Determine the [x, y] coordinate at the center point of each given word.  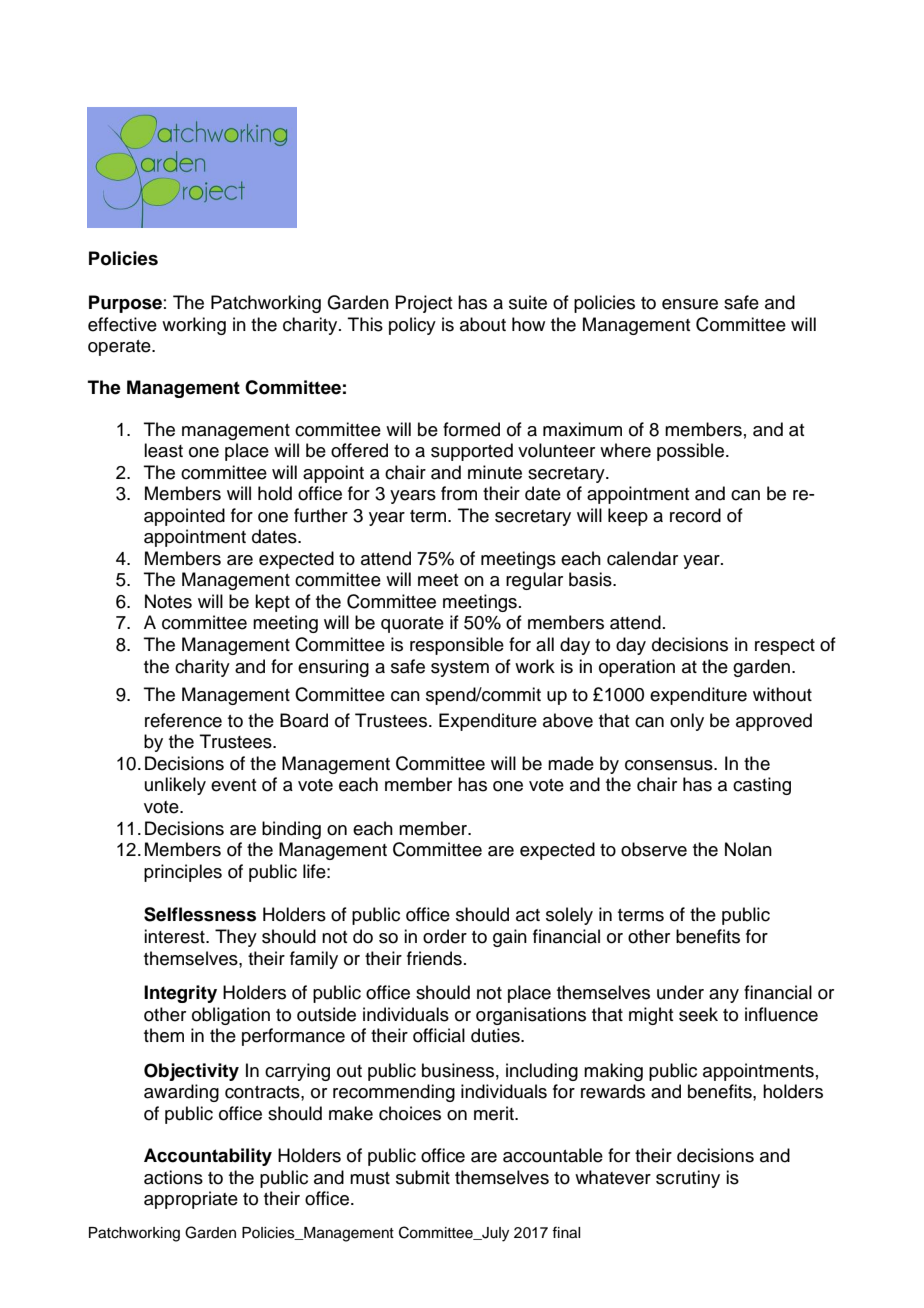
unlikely [175, 786]
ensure [690, 304]
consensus [670, 765]
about [483, 324]
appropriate [191, 1200]
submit [423, 1177]
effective [122, 324]
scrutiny [688, 1179]
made [571, 763]
